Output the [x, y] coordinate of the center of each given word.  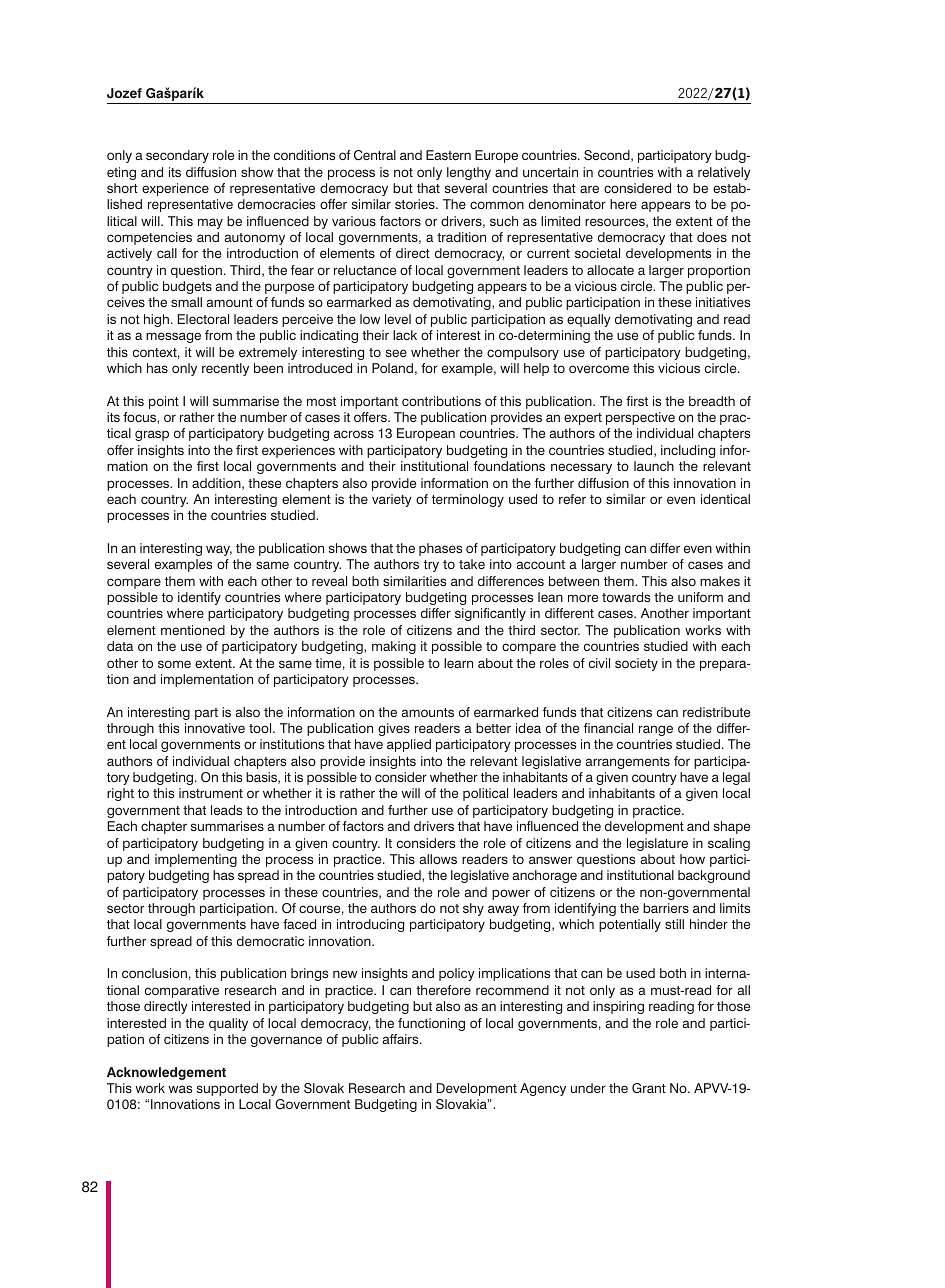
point [164, 402]
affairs [402, 1039]
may [210, 223]
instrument [211, 793]
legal [736, 778]
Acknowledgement [166, 1073]
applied [409, 745]
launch [654, 466]
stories [416, 204]
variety [392, 500]
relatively [724, 173]
